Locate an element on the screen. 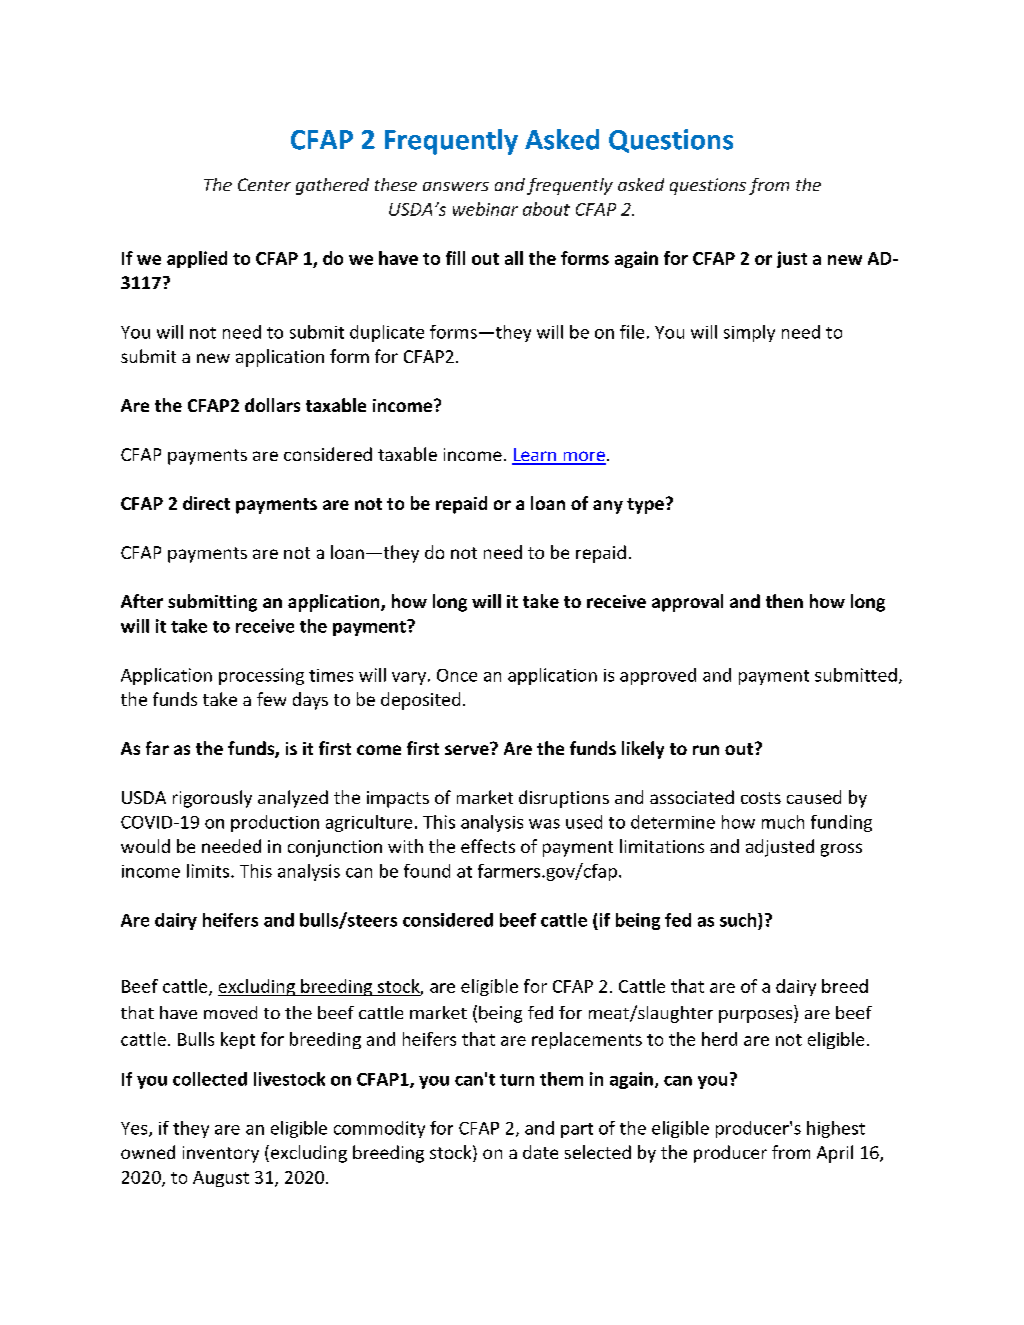  Learn is located at coordinates (535, 456).
